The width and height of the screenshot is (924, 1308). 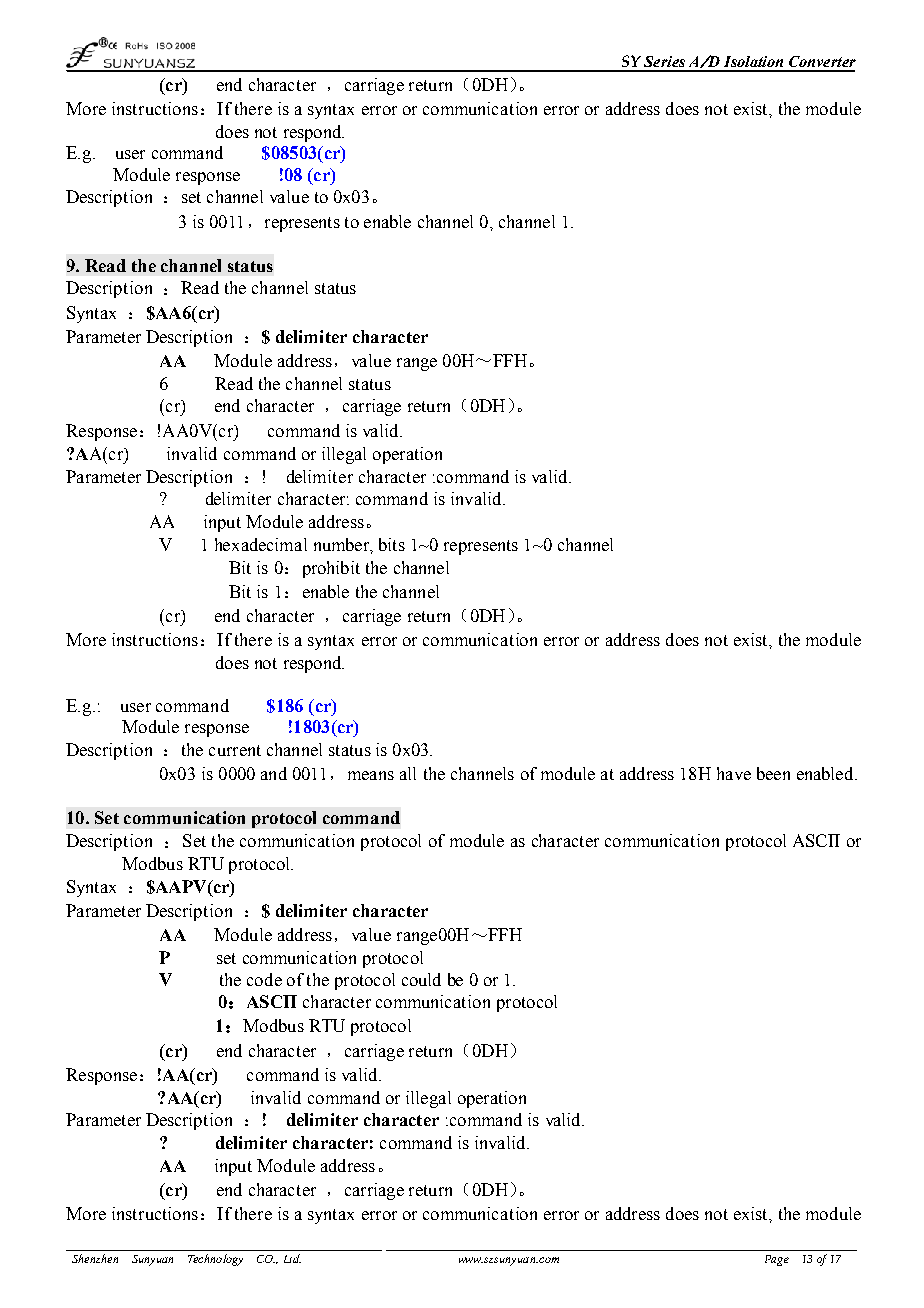 I want to click on bits, so click(x=392, y=544).
